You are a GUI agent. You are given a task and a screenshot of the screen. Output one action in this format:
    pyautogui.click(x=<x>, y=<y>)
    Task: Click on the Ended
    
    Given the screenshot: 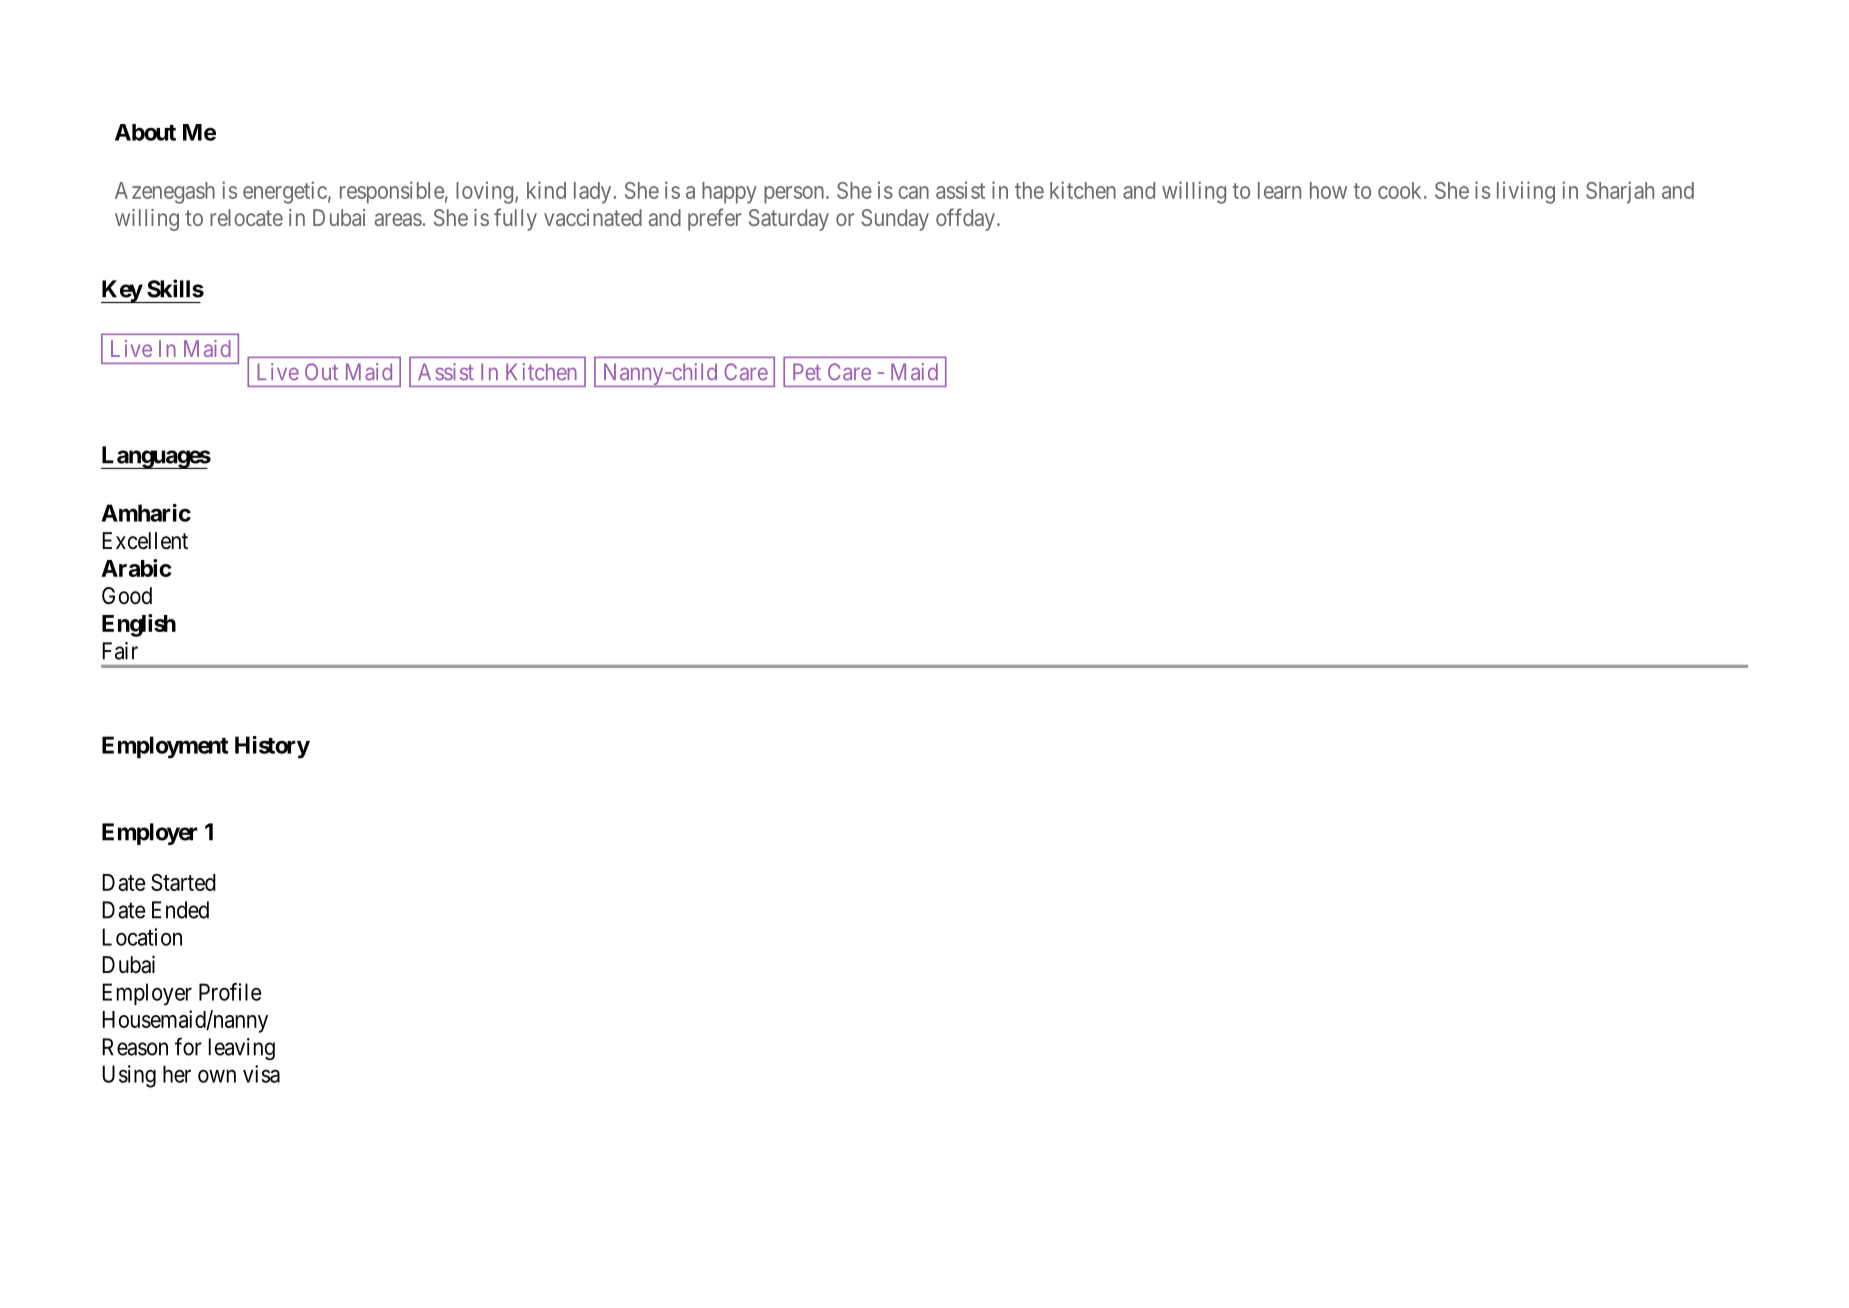 What is the action you would take?
    pyautogui.click(x=180, y=910)
